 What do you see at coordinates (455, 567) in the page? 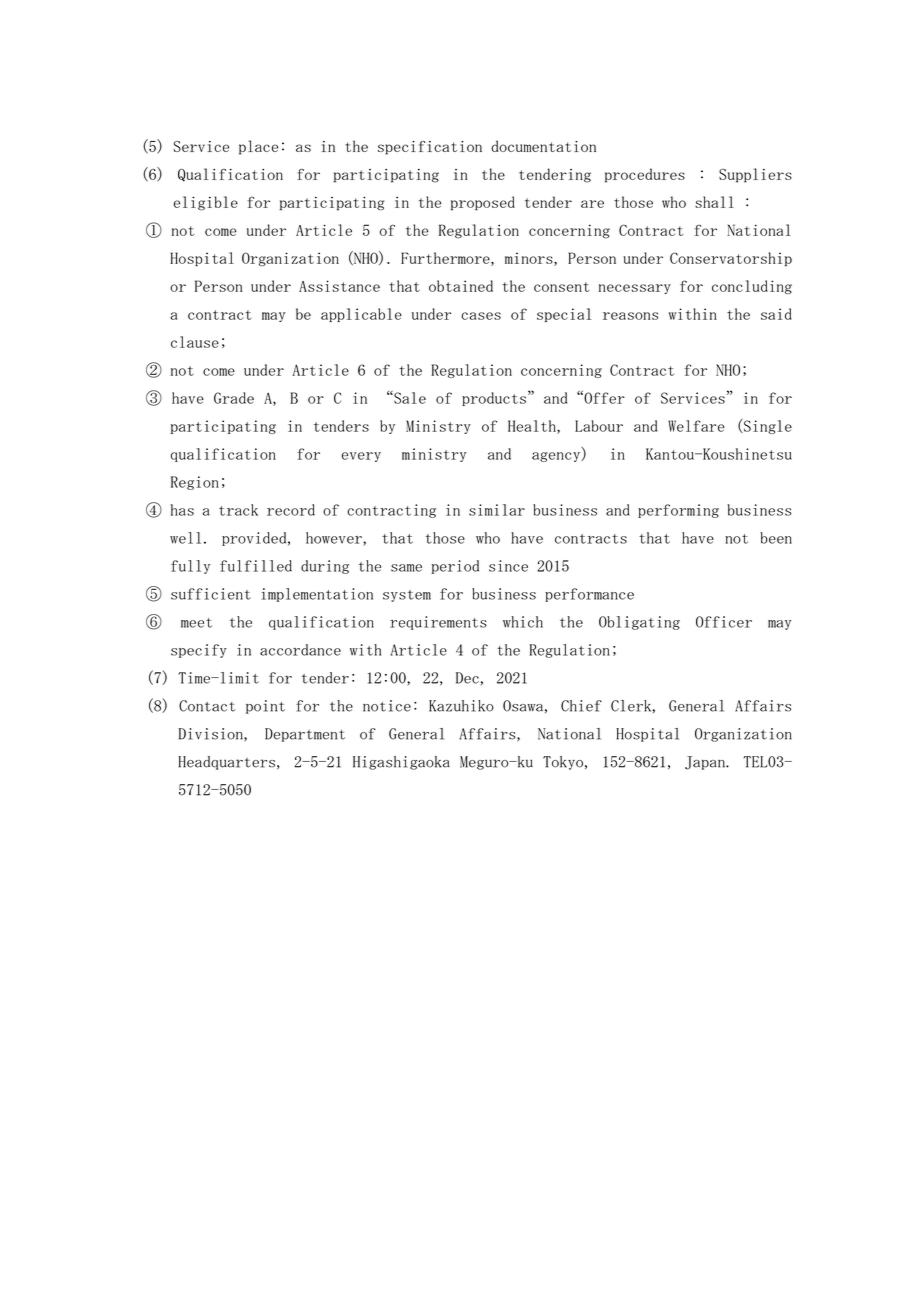
I see `period` at bounding box center [455, 567].
